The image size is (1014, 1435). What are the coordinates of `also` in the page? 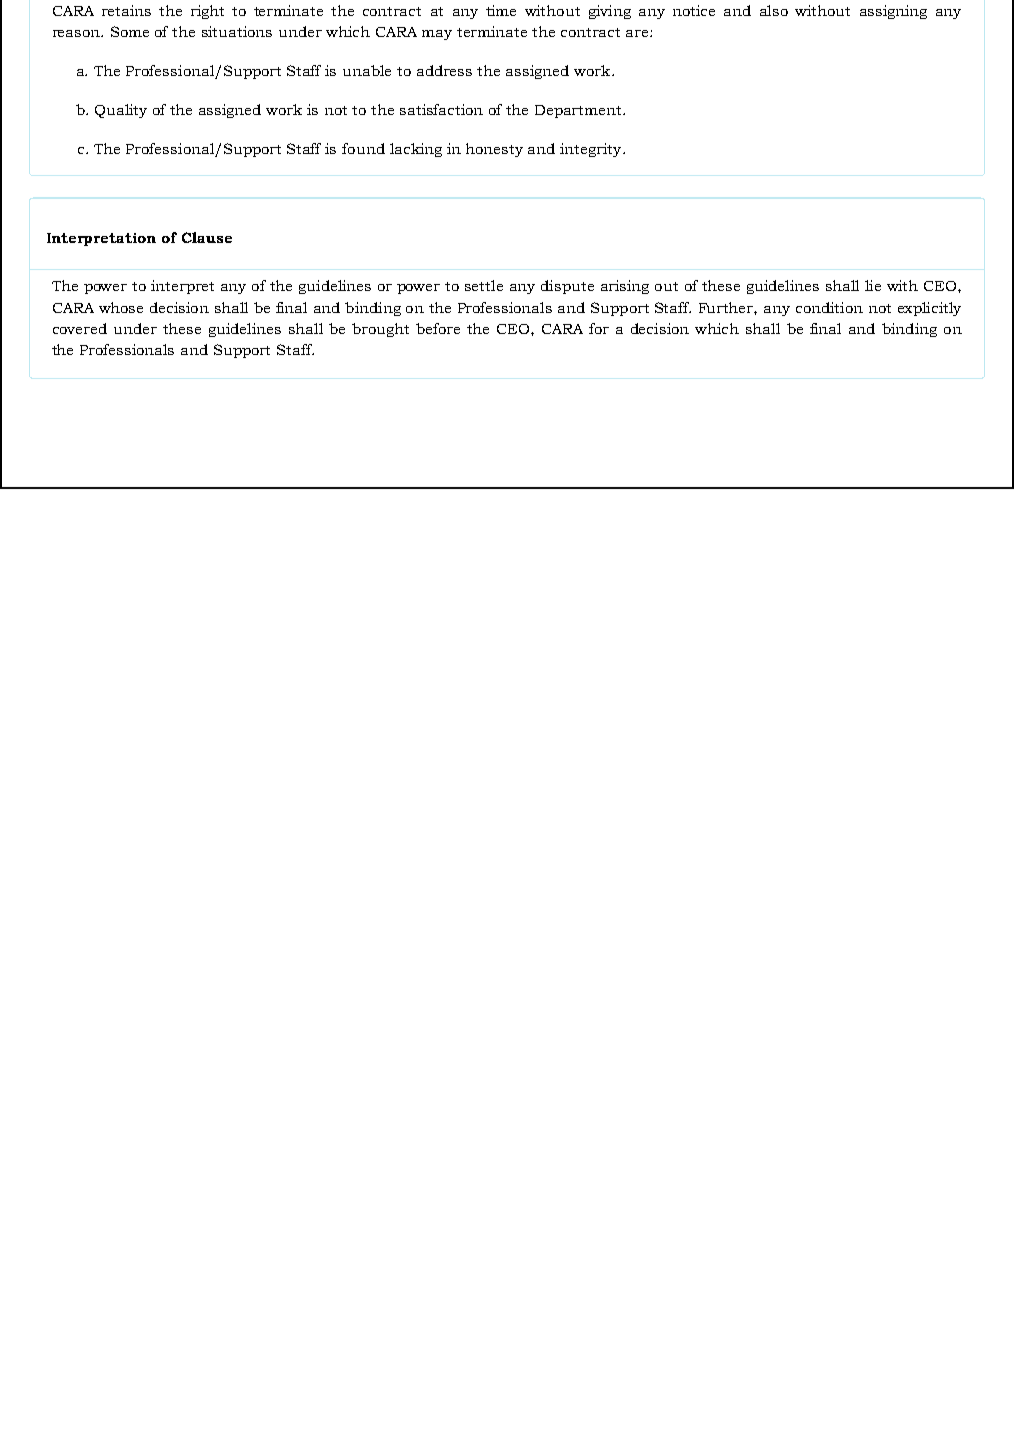 It's located at (774, 10).
